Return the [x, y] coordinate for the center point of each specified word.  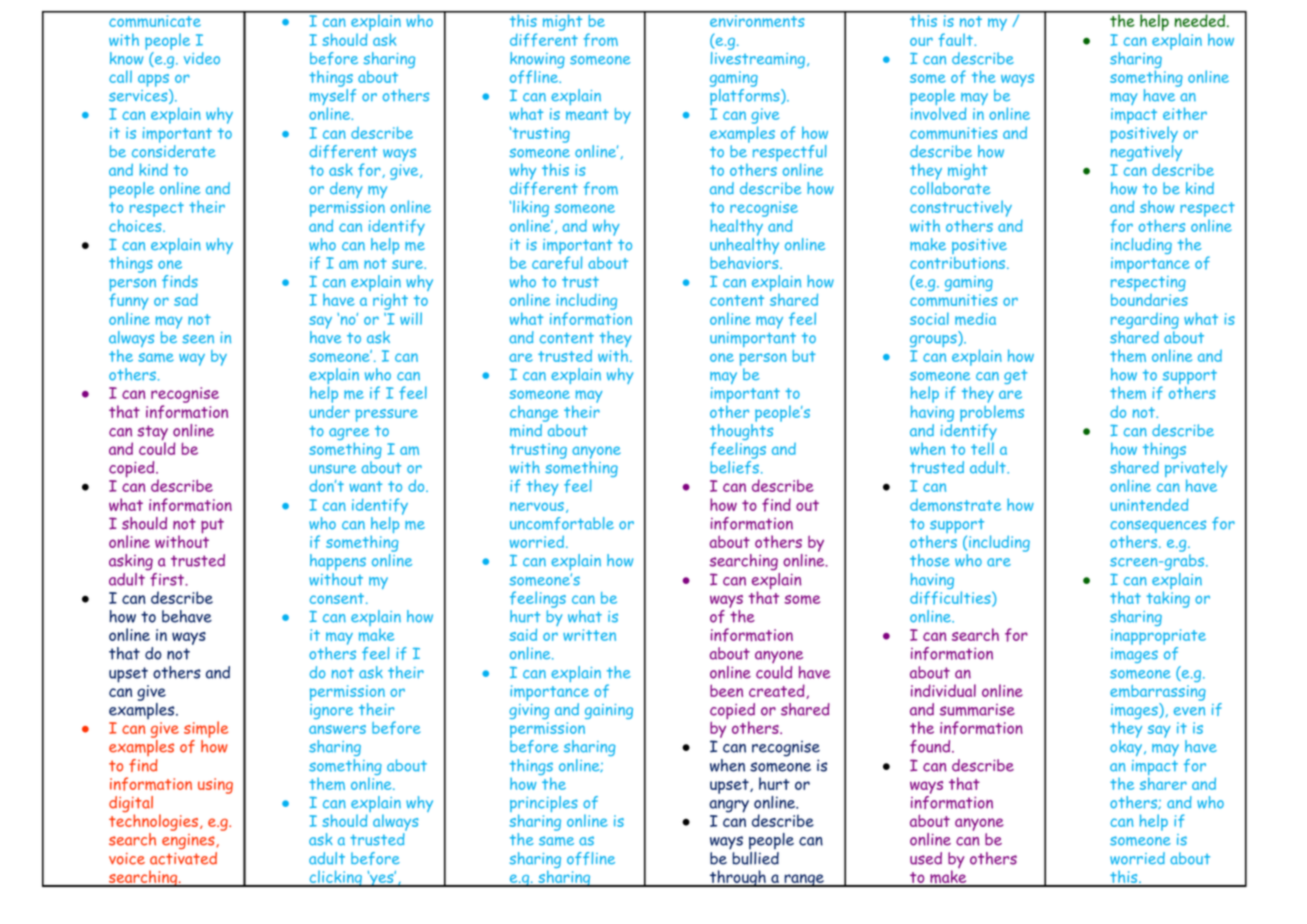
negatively [1146, 153]
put [212, 526]
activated [183, 858]
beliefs [734, 467]
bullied [754, 857]
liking [531, 210]
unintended [1149, 504]
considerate [174, 150]
